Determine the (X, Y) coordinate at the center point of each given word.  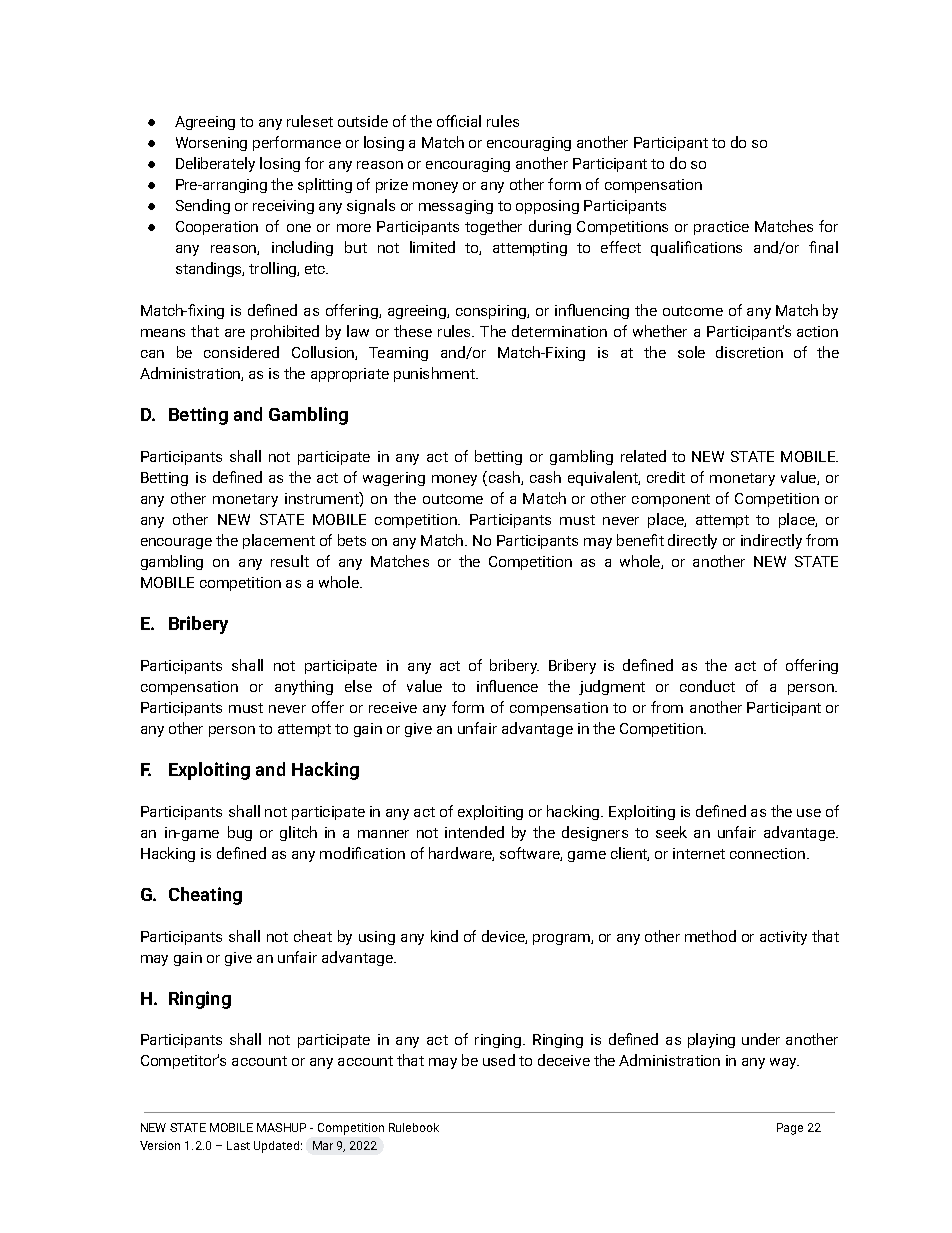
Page (790, 1129)
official (459, 121)
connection (769, 853)
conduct (707, 686)
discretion (749, 352)
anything (304, 687)
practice (721, 228)
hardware (461, 854)
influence (507, 686)
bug (240, 833)
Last (238, 1145)
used (499, 1060)
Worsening (211, 144)
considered (241, 352)
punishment (435, 374)
